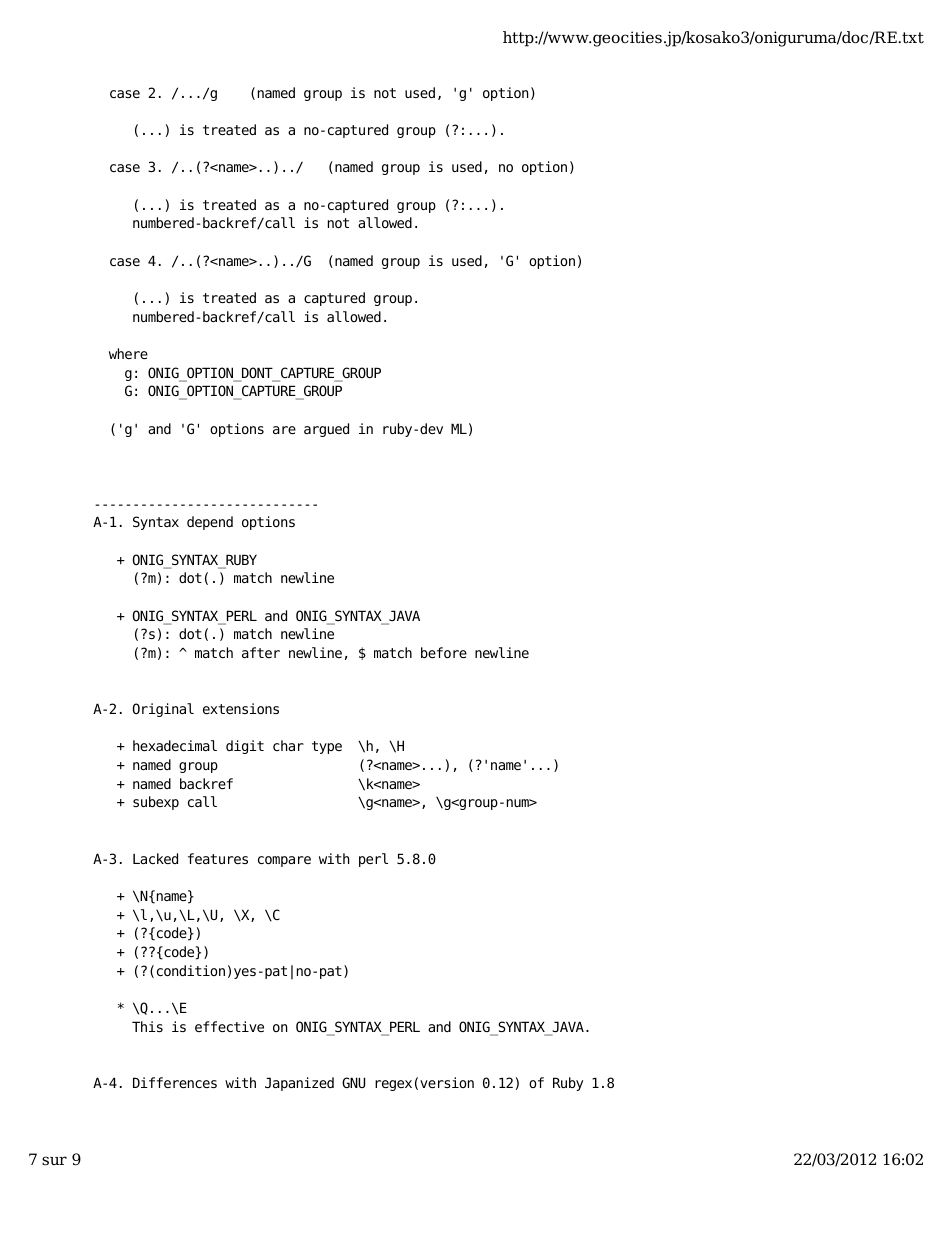  Describe the element at coordinates (326, 430) in the page. I see `argued` at that location.
